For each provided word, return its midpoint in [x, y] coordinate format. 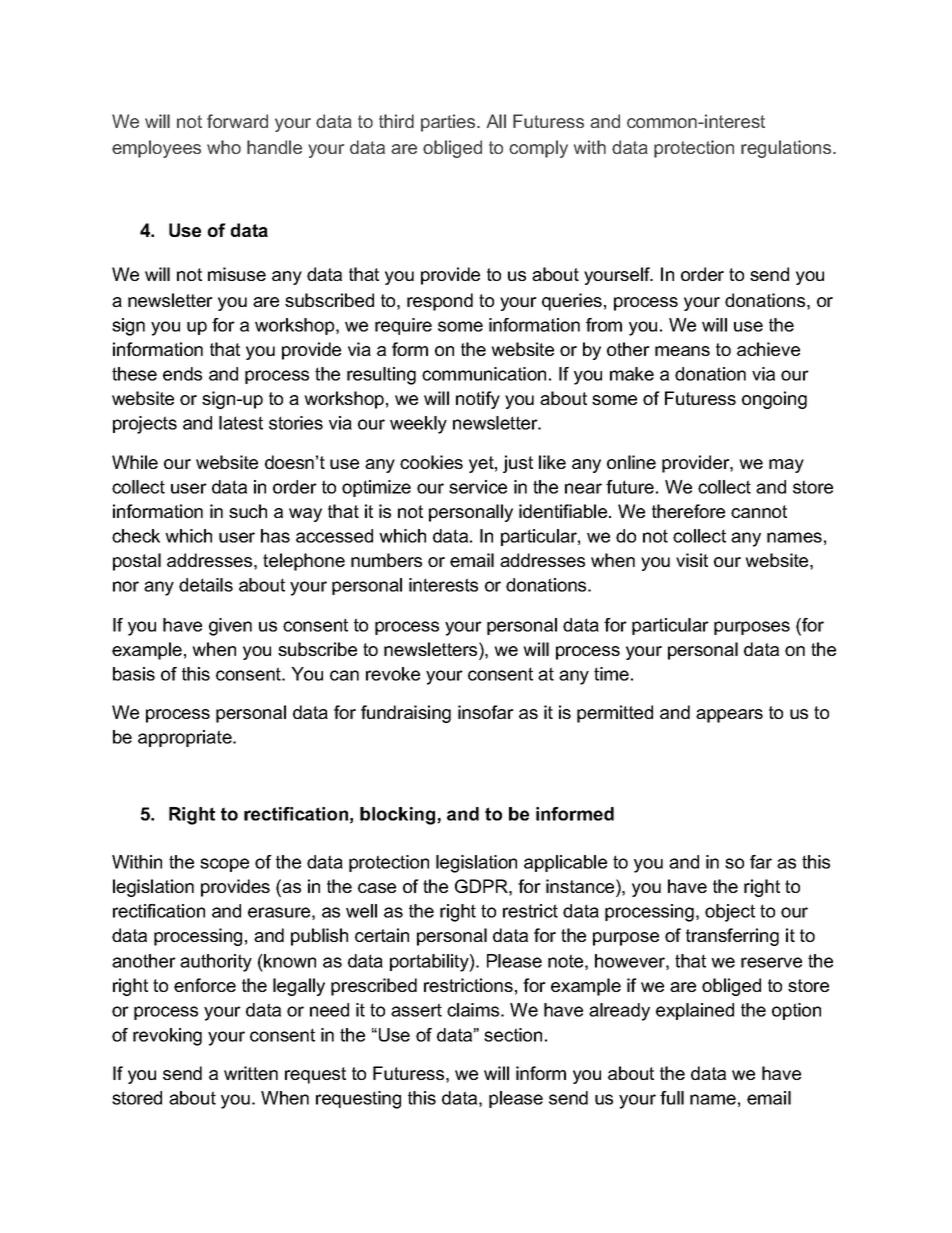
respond [440, 302]
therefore [688, 511]
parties [449, 123]
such [248, 511]
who [224, 147]
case [377, 888]
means [682, 351]
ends [182, 374]
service [478, 487]
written [251, 1073]
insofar [486, 712]
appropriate [186, 738]
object [730, 913]
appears [729, 716]
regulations [786, 149]
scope [224, 865]
